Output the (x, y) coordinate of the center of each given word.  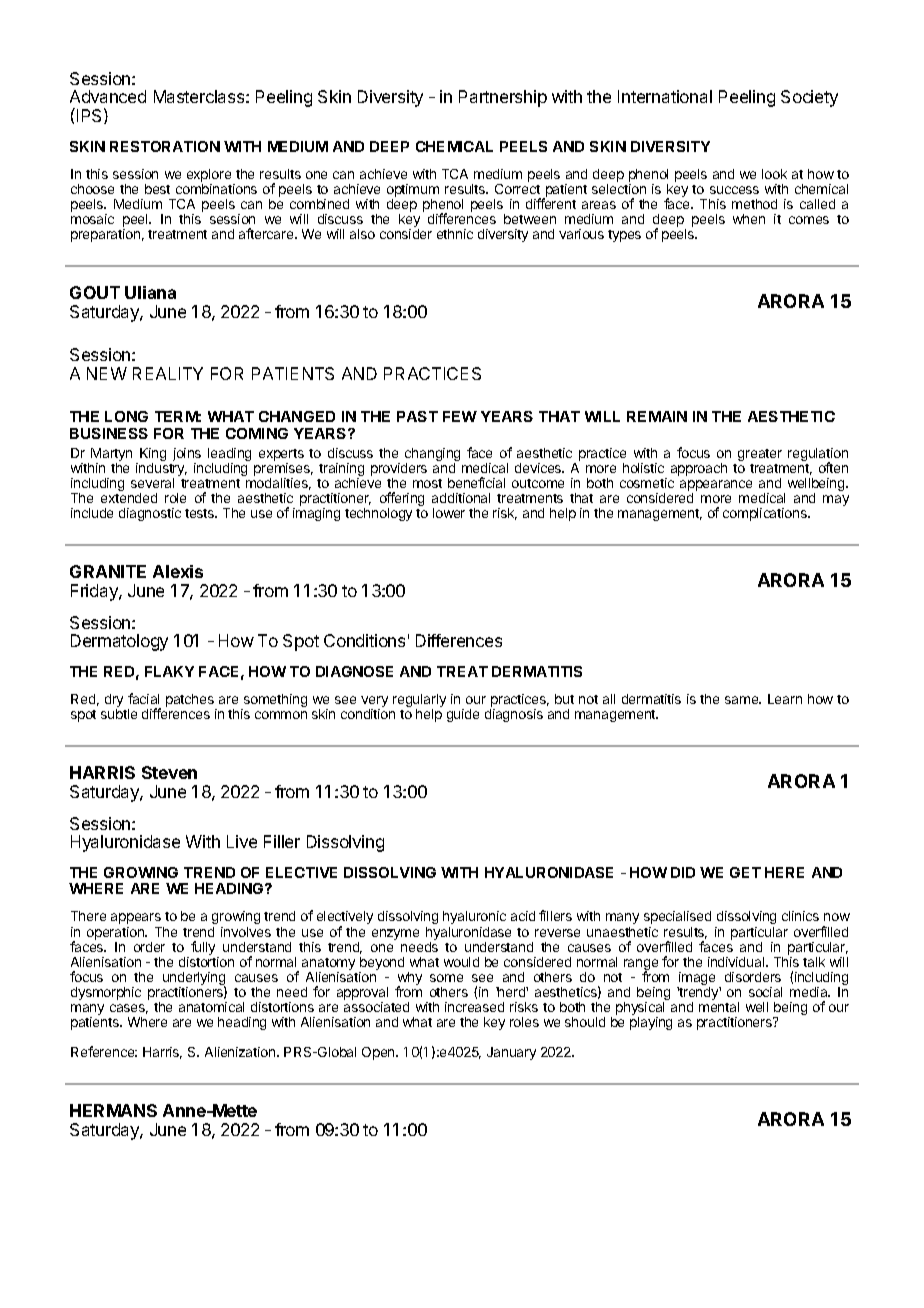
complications (766, 514)
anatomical (211, 1007)
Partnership (503, 98)
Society (809, 98)
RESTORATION (165, 146)
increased (474, 1007)
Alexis (178, 571)
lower (449, 513)
